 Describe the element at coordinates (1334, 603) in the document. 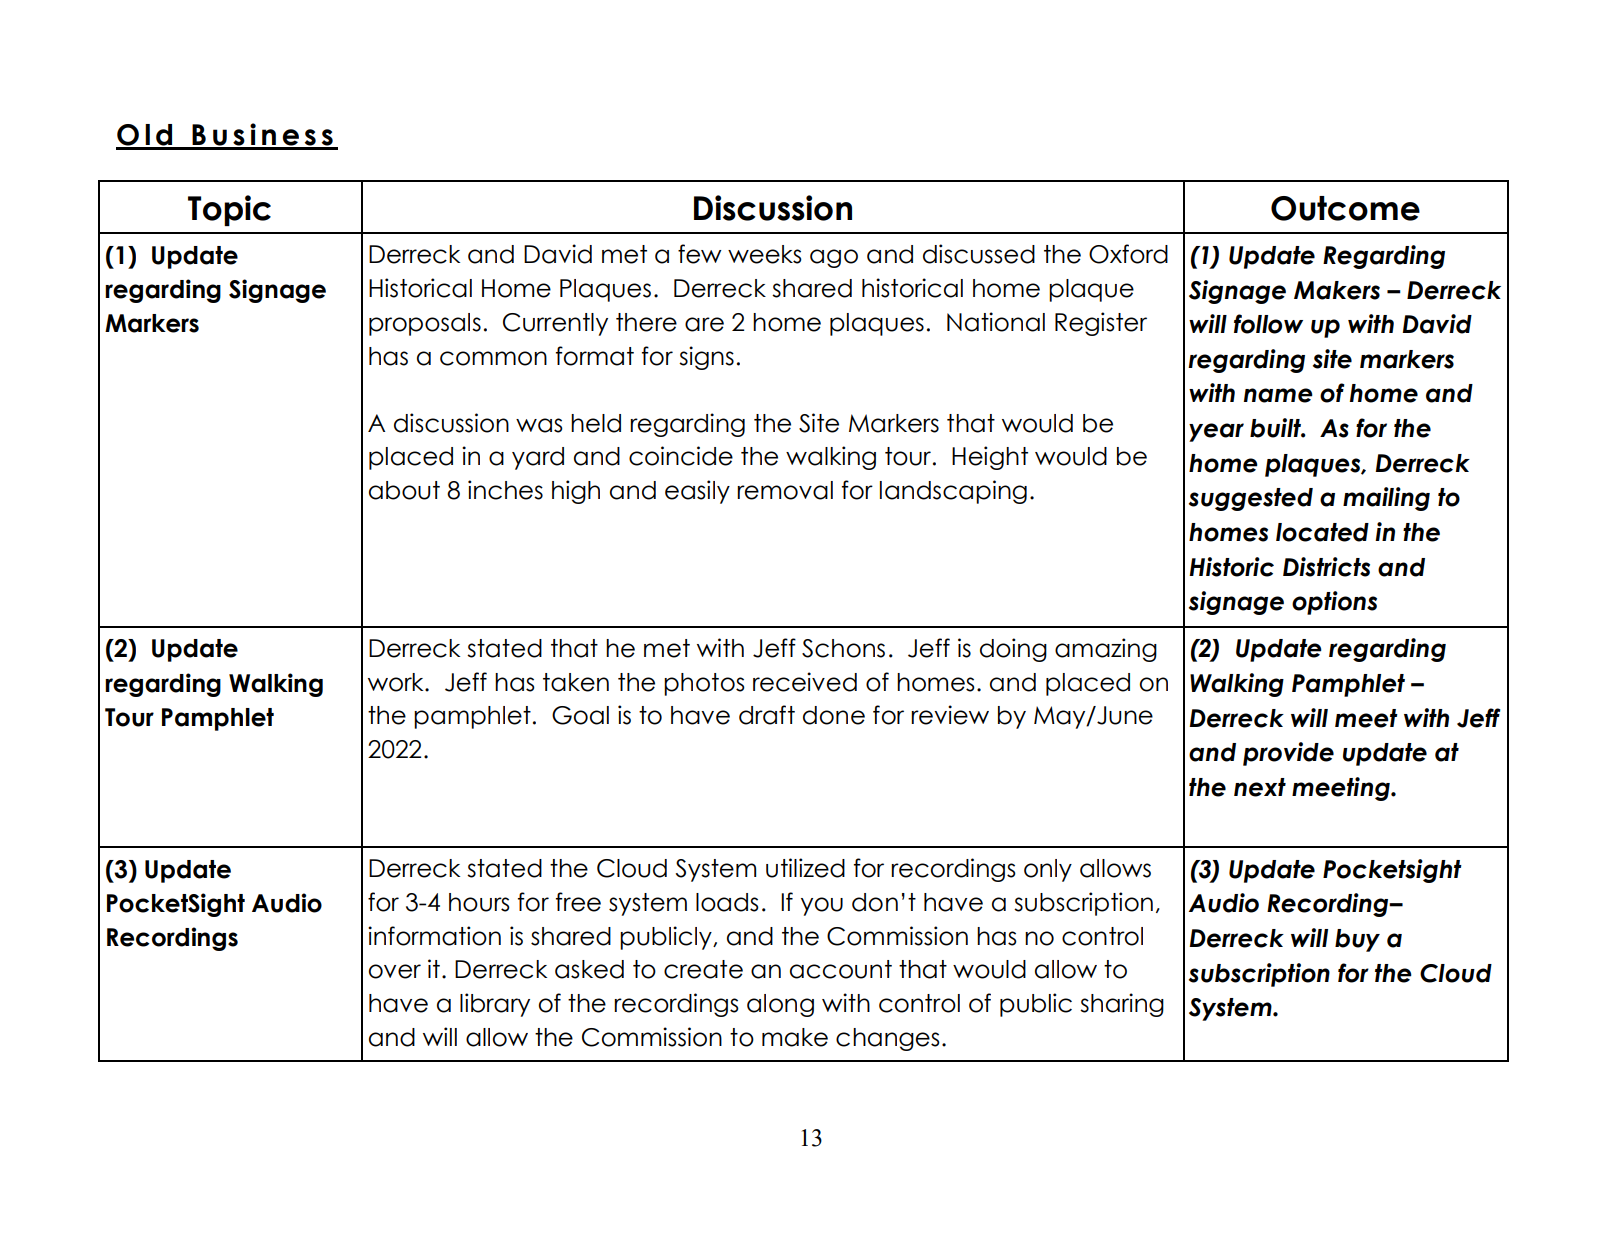

I see `options` at that location.
